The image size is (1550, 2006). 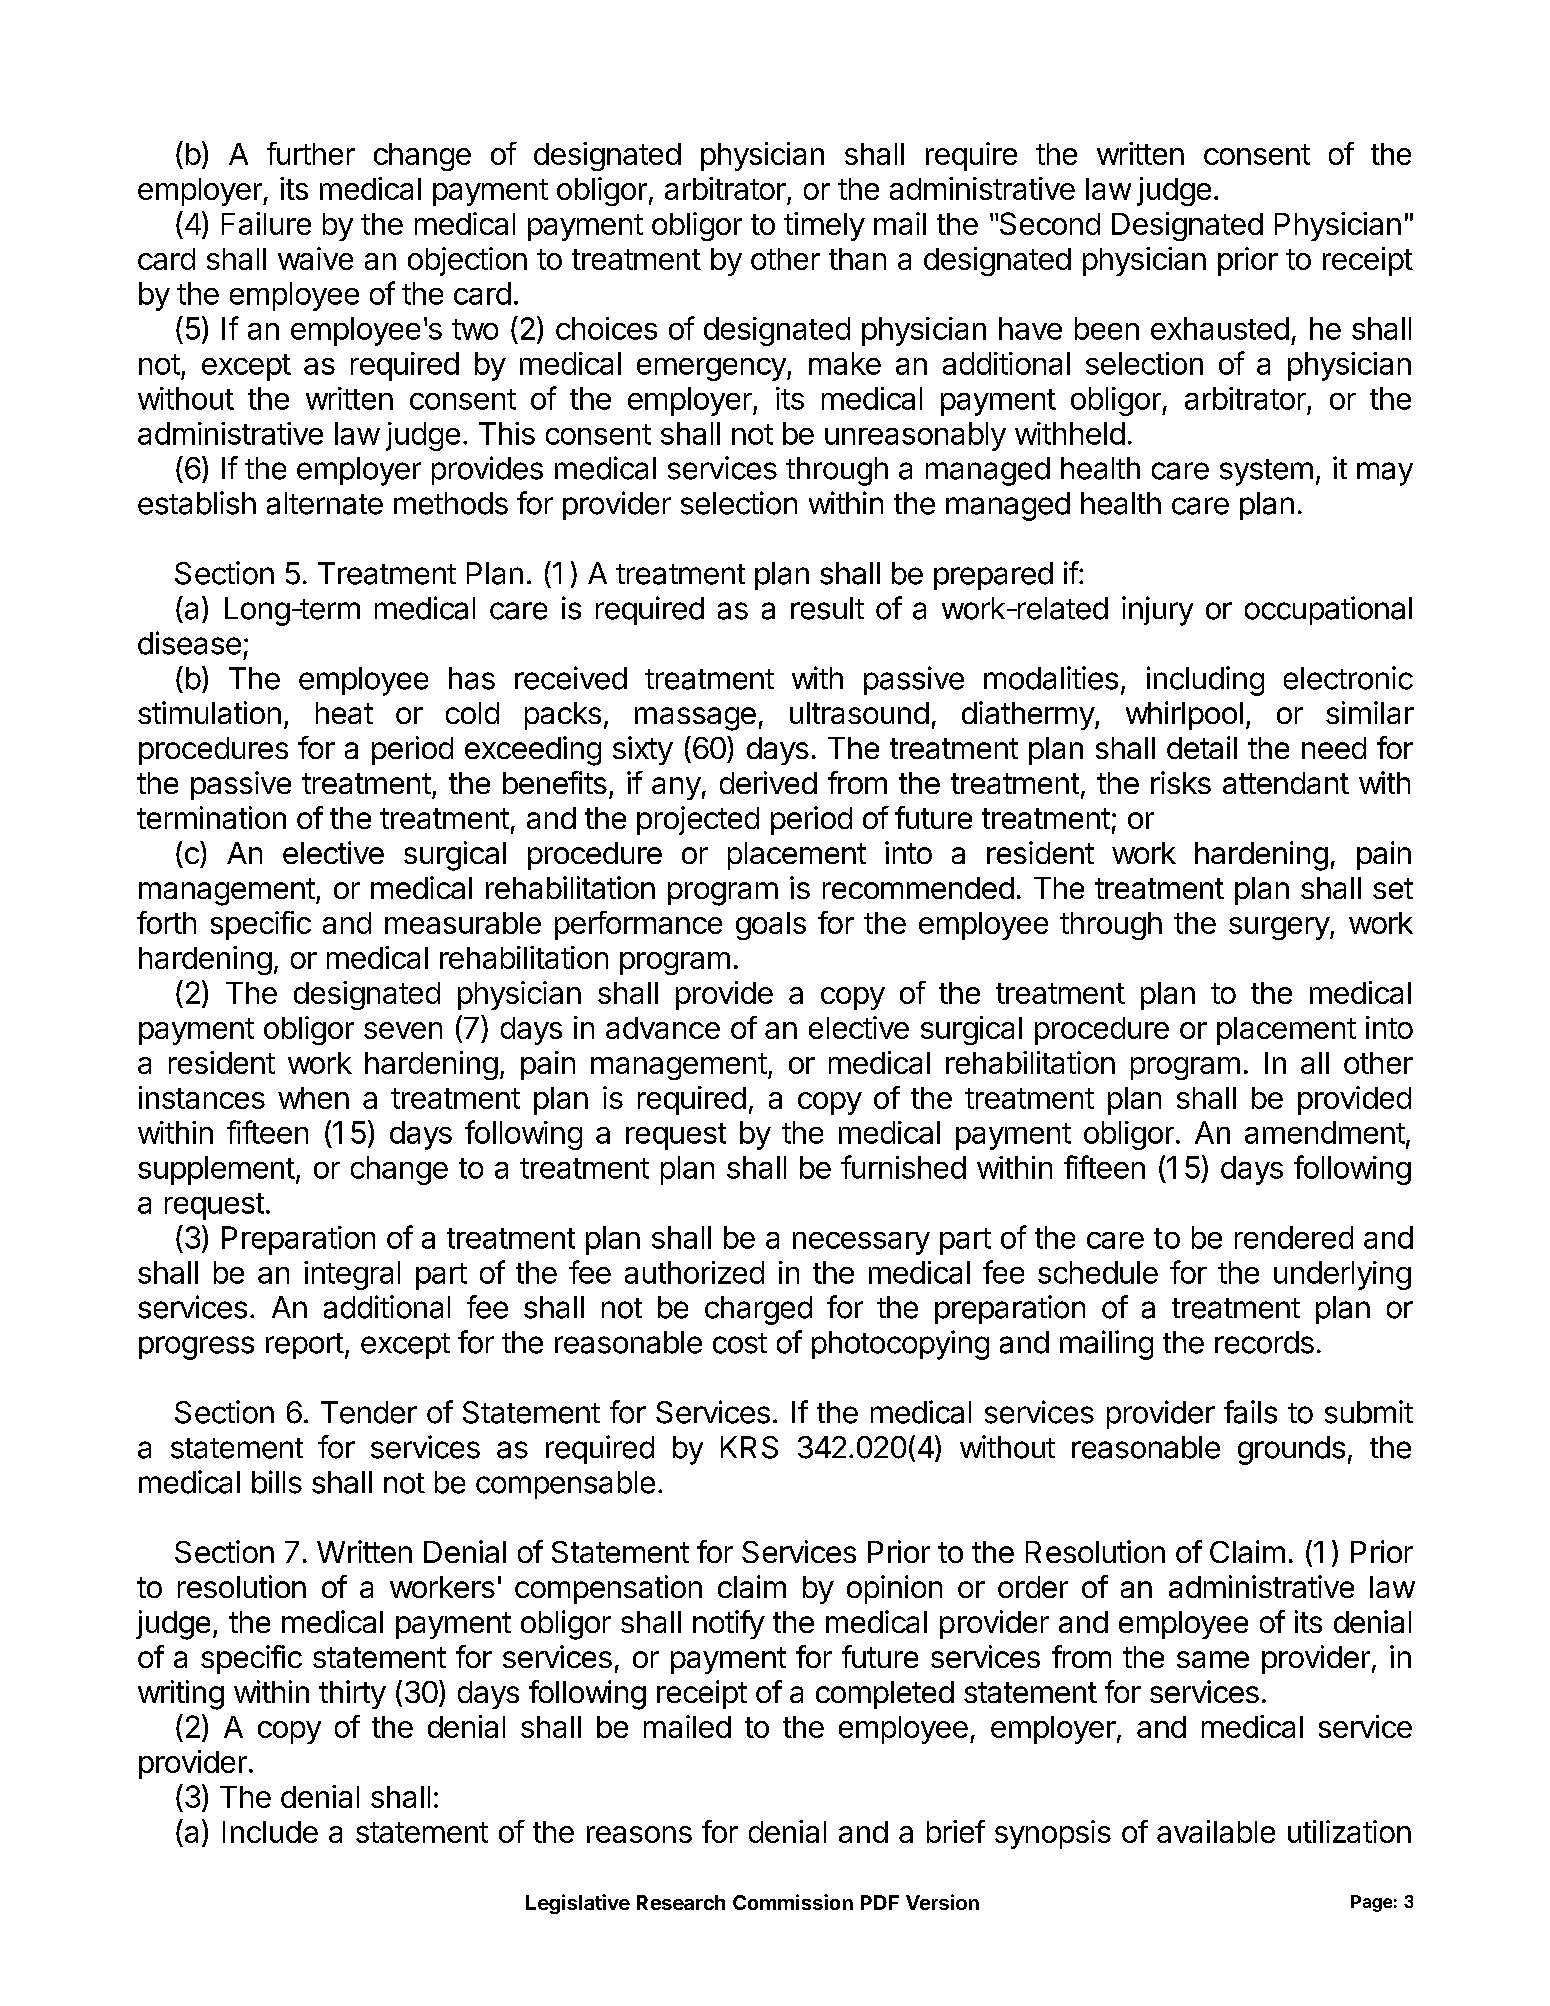 I want to click on timely, so click(x=824, y=226).
